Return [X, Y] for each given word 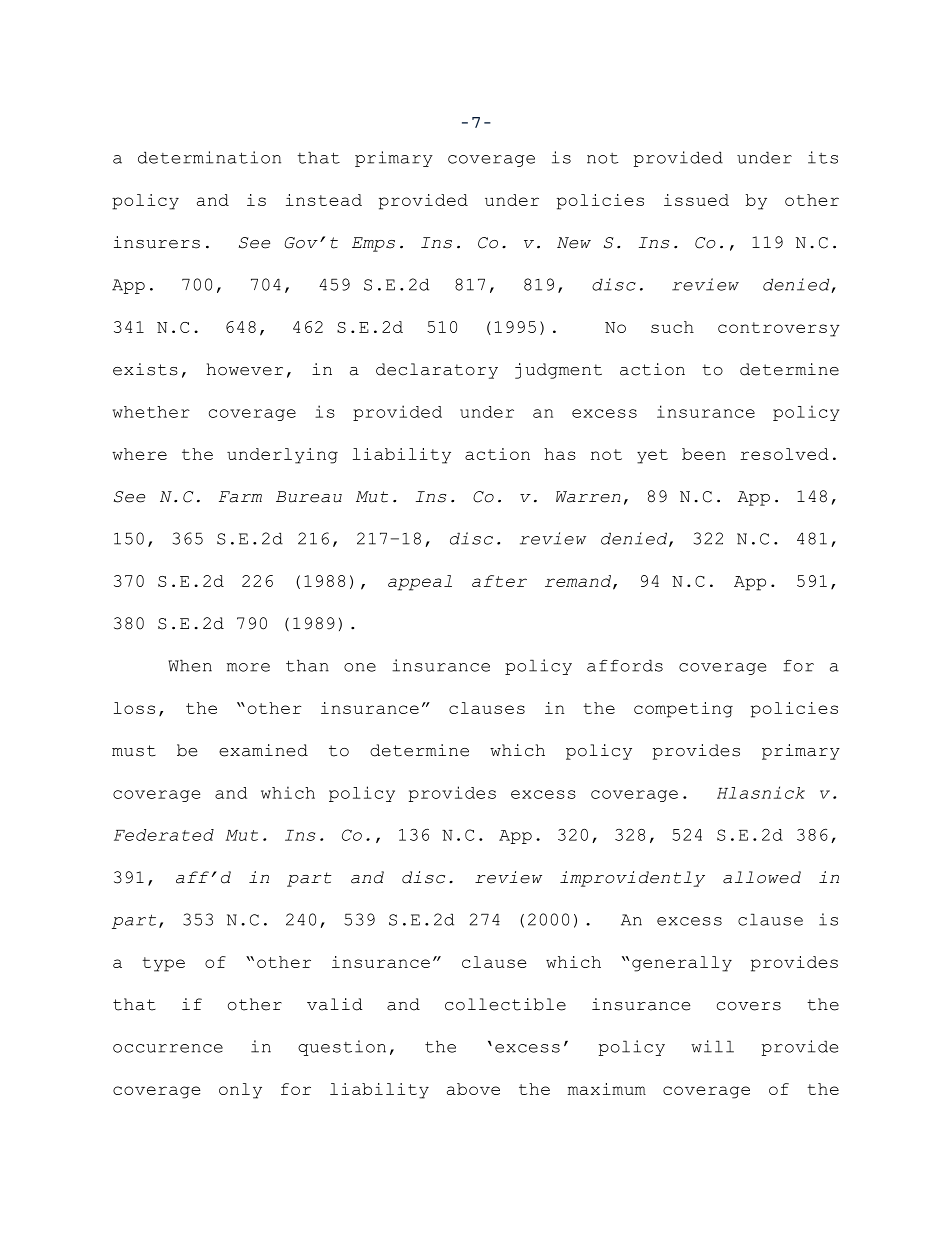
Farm [240, 497]
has [560, 454]
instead [324, 200]
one [360, 667]
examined [263, 750]
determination [209, 157]
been [704, 454]
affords [625, 665]
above [473, 1089]
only [240, 1091]
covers [749, 1006]
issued [696, 200]
